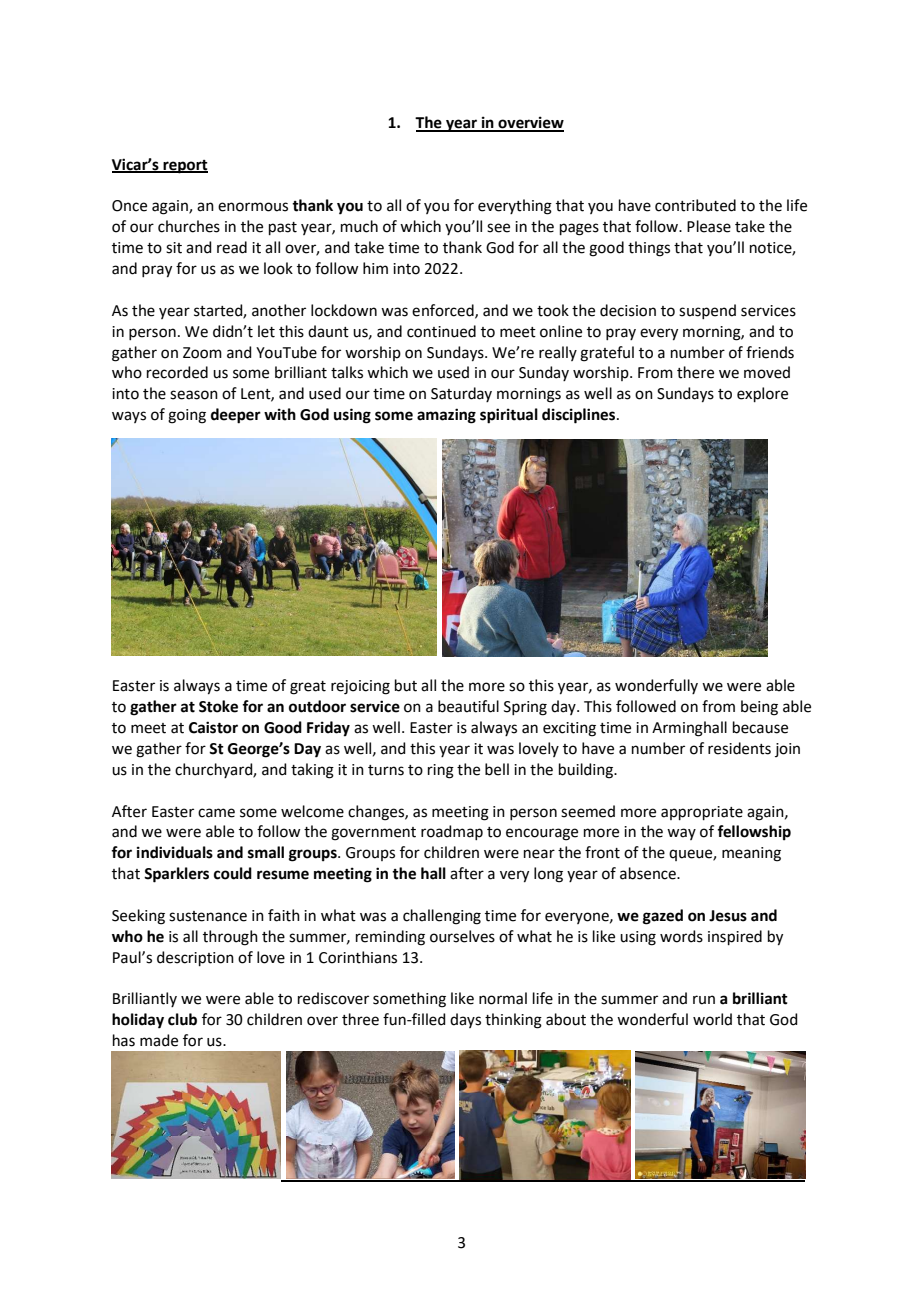  Describe the element at coordinates (184, 167) in the screenshot. I see `report` at that location.
